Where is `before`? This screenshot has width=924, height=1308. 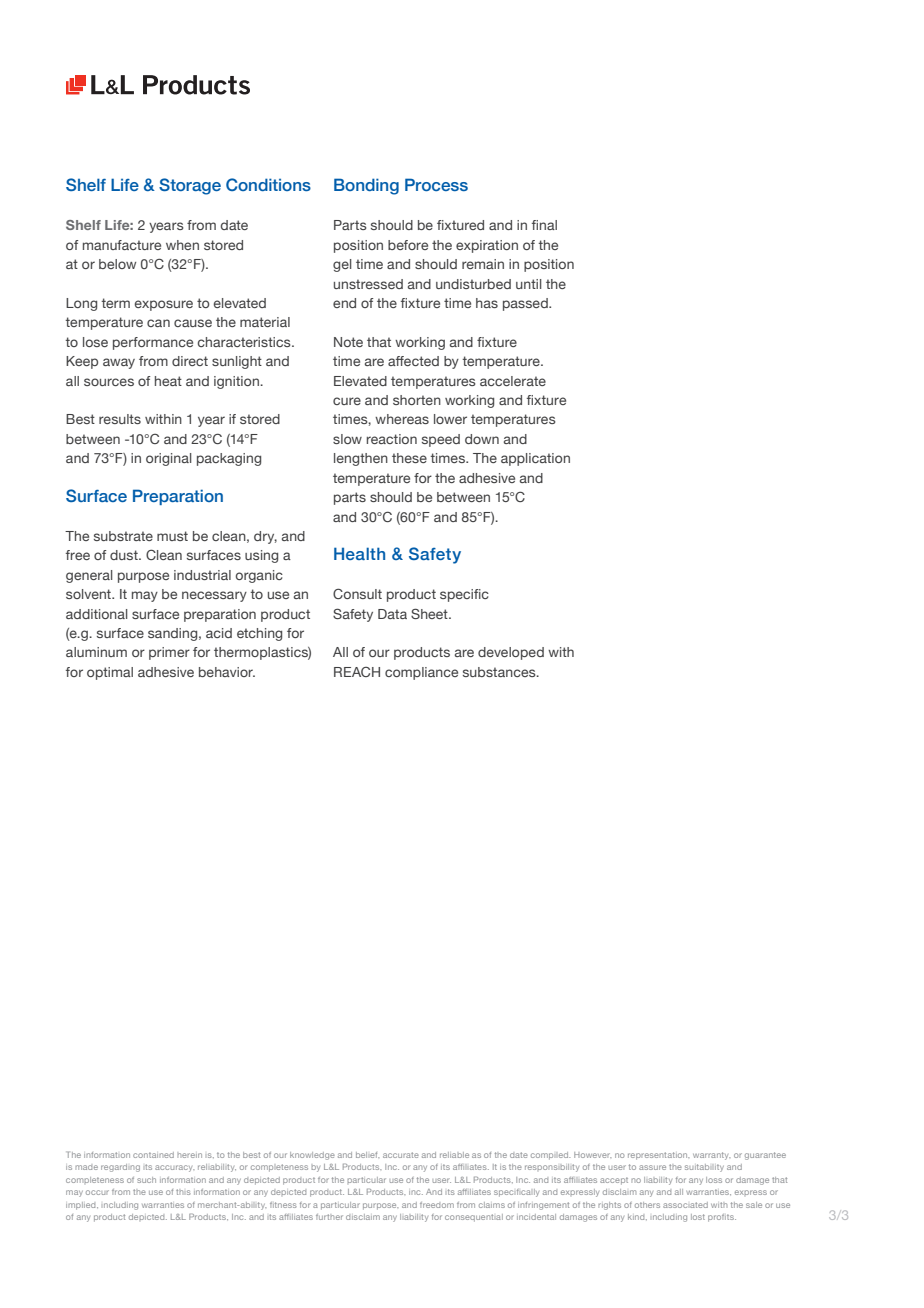 before is located at coordinates (408, 245).
